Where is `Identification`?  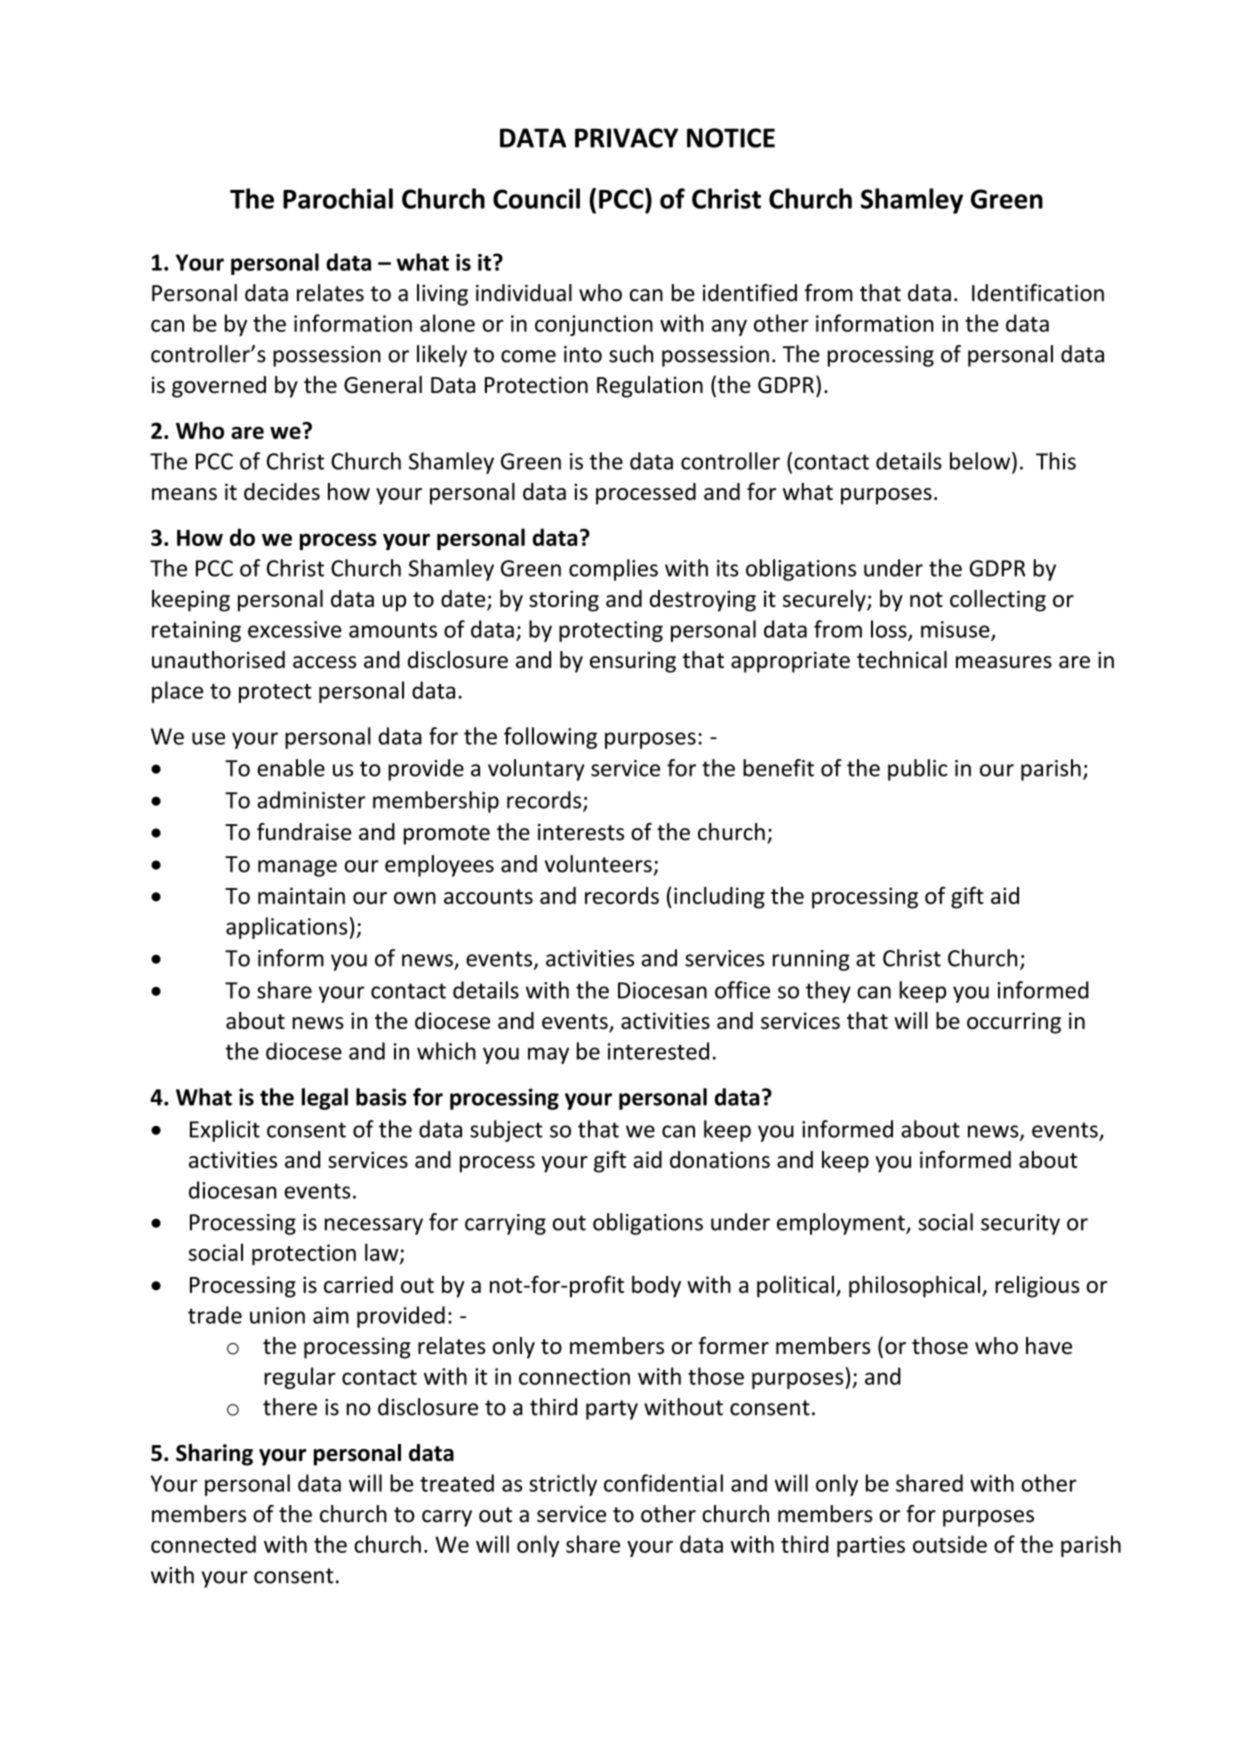 Identification is located at coordinates (1038, 293).
